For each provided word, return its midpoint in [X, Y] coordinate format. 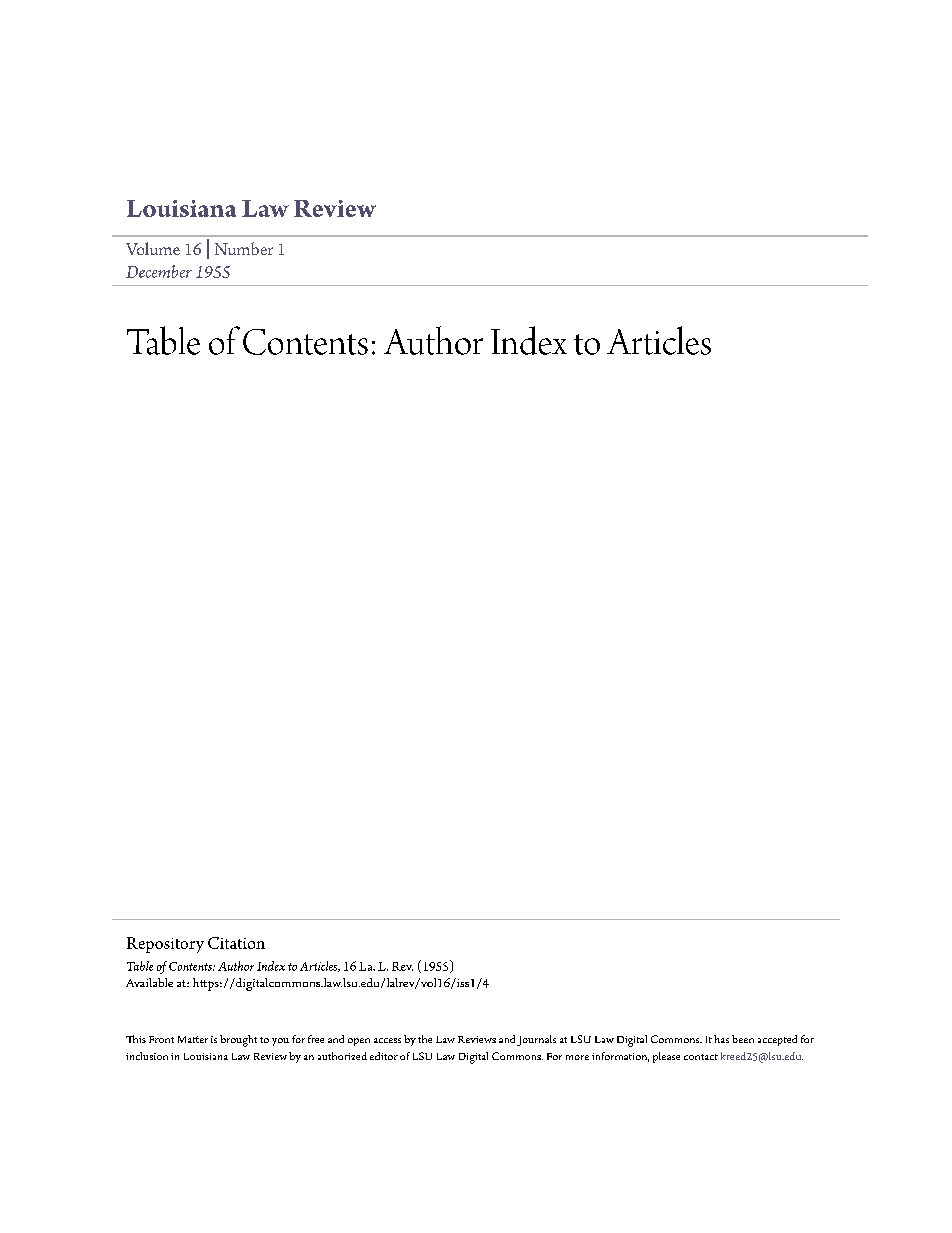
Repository [165, 945]
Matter [193, 1039]
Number [244, 248]
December [159, 271]
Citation [236, 943]
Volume [153, 248]
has [721, 1039]
